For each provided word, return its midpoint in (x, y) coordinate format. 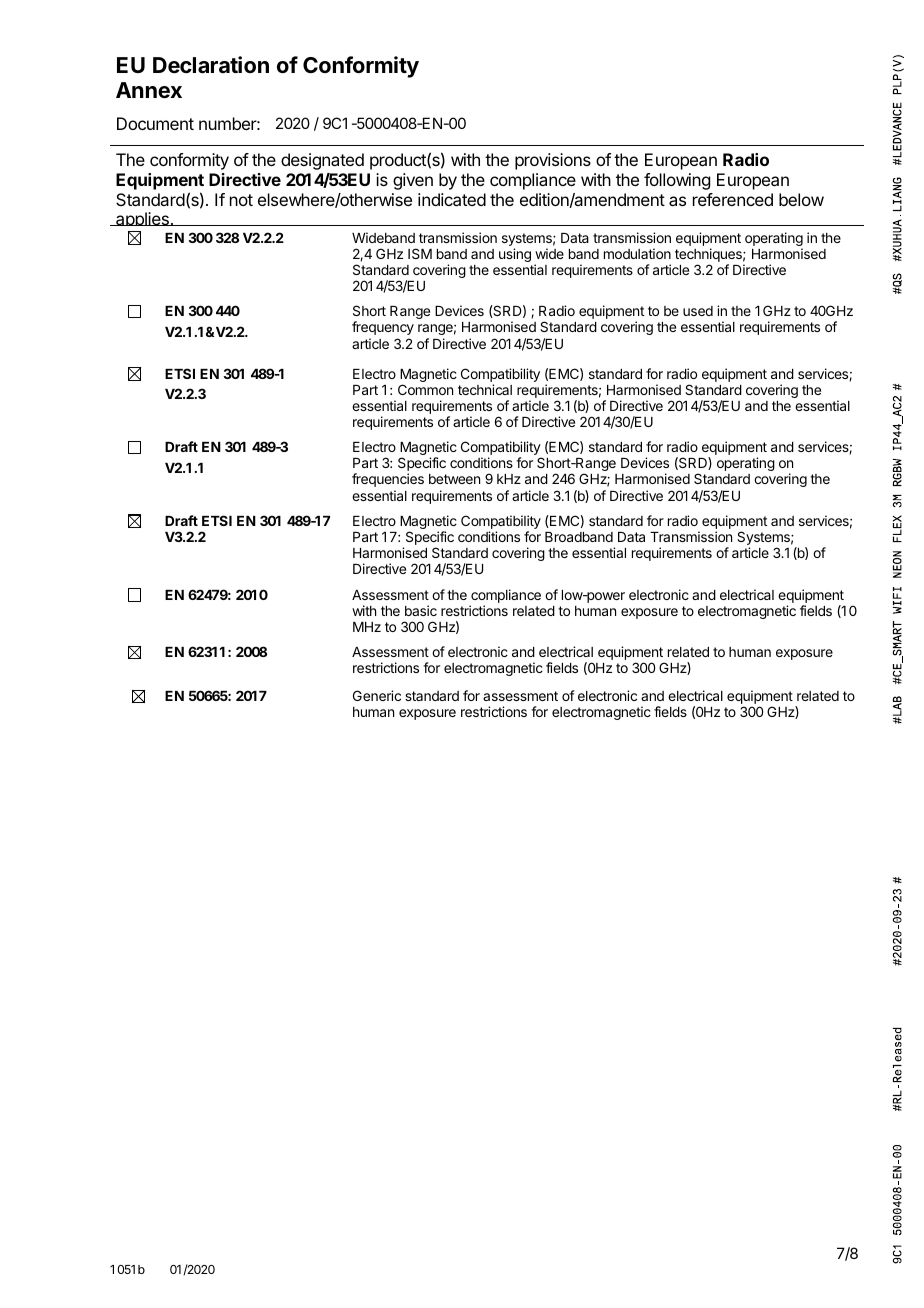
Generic (377, 695)
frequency (383, 328)
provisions (553, 161)
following (677, 181)
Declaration (211, 65)
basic (421, 610)
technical (485, 389)
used (698, 311)
